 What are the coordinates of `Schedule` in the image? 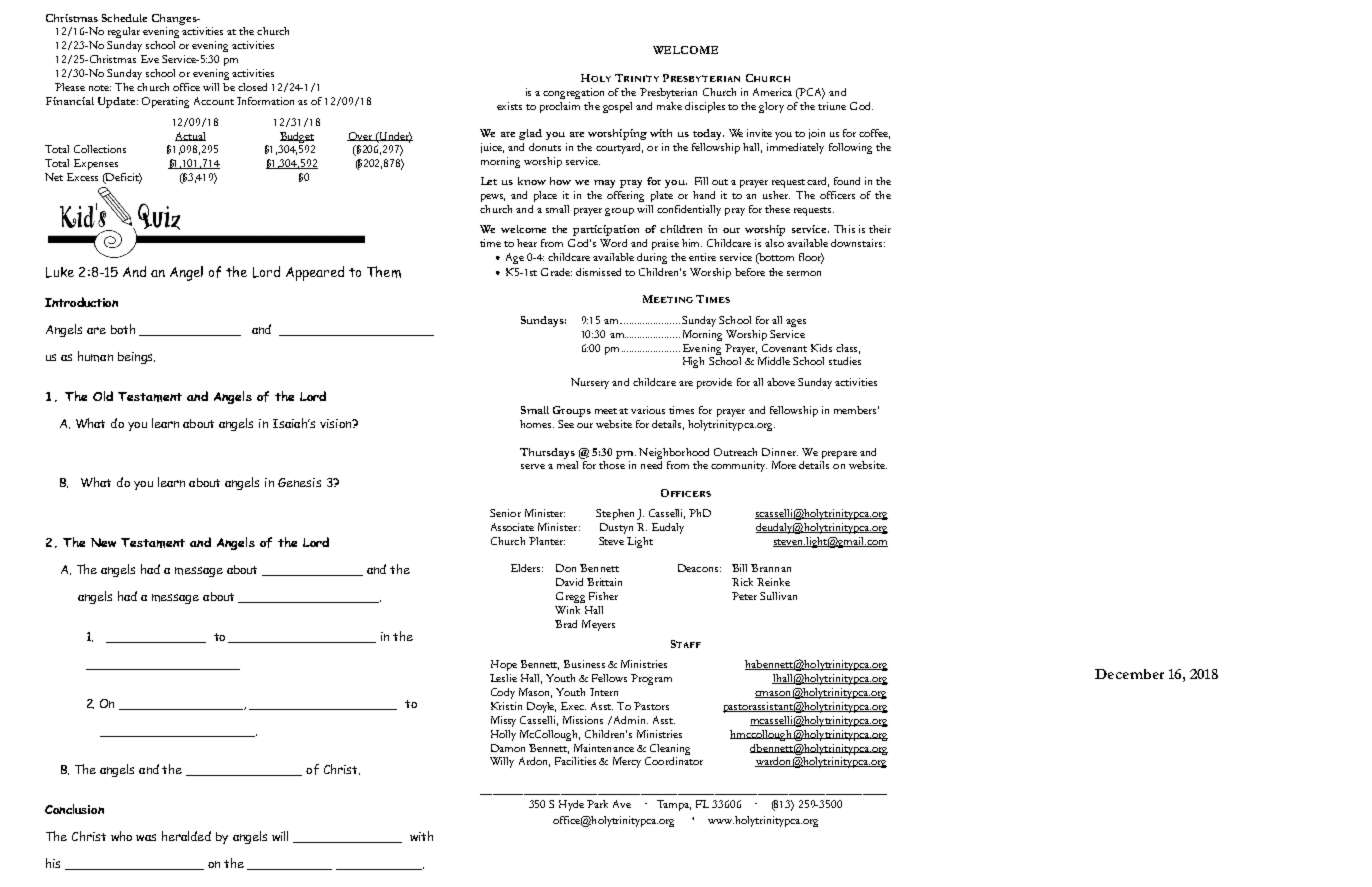 It's located at (124, 18).
